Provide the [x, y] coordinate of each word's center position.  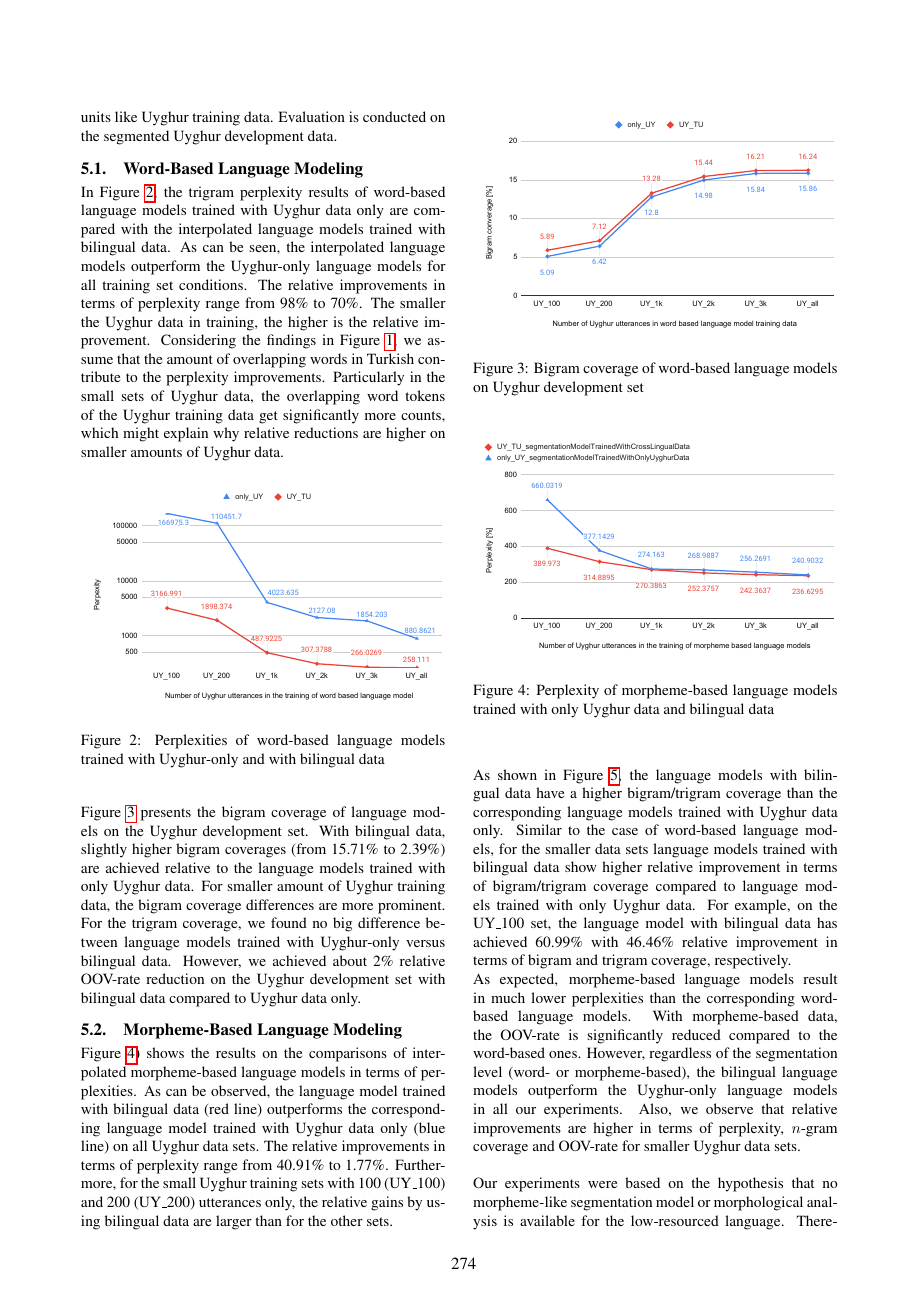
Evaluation [312, 116]
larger [234, 1222]
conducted [394, 116]
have [550, 792]
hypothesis [750, 1184]
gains [387, 1203]
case [625, 831]
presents [166, 814]
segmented [136, 137]
